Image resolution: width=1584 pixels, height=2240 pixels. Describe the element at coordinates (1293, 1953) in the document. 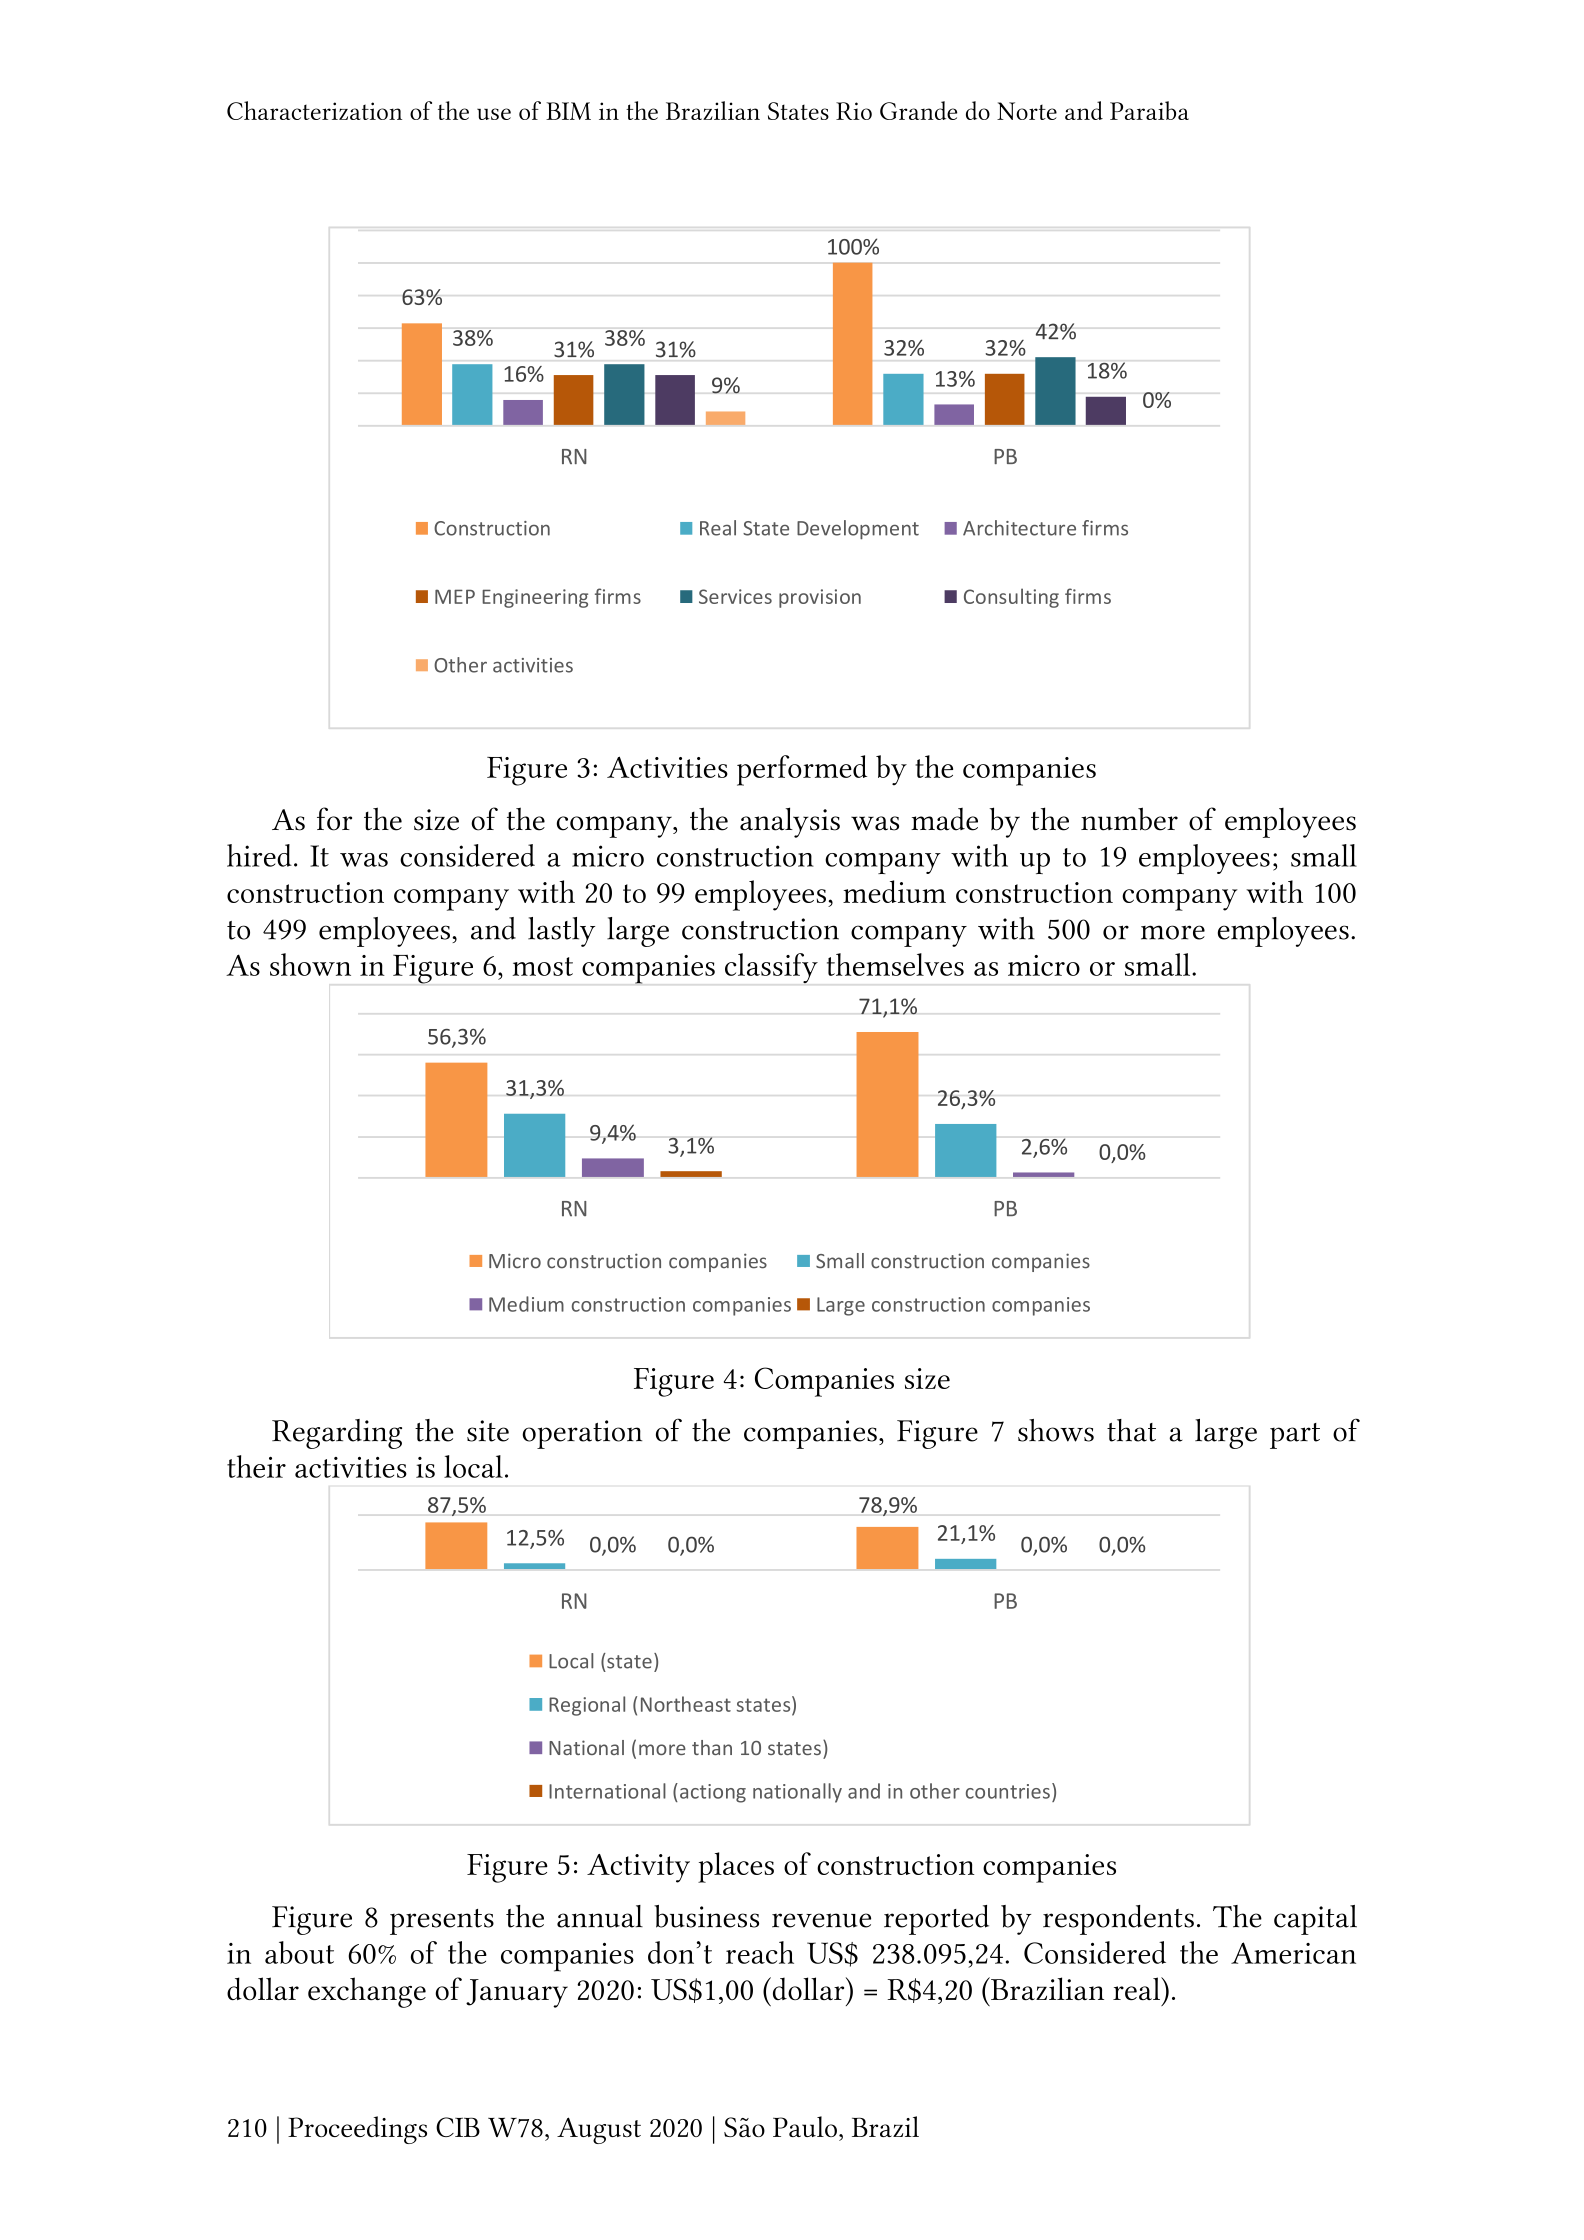

I see `American` at that location.
